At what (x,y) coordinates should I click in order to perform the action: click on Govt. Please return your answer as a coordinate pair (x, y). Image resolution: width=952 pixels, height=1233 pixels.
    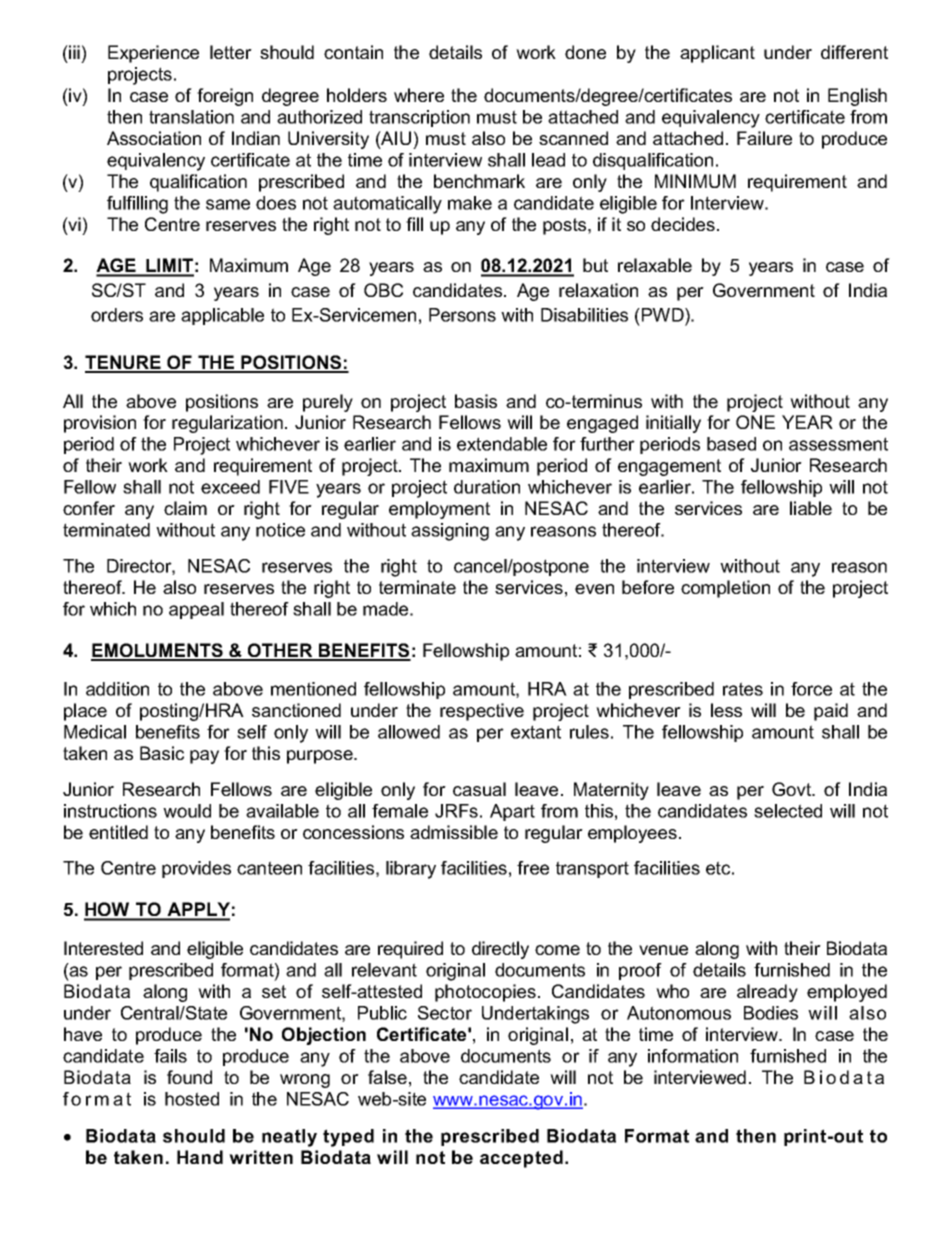
    Looking at the image, I should click on (793, 789).
